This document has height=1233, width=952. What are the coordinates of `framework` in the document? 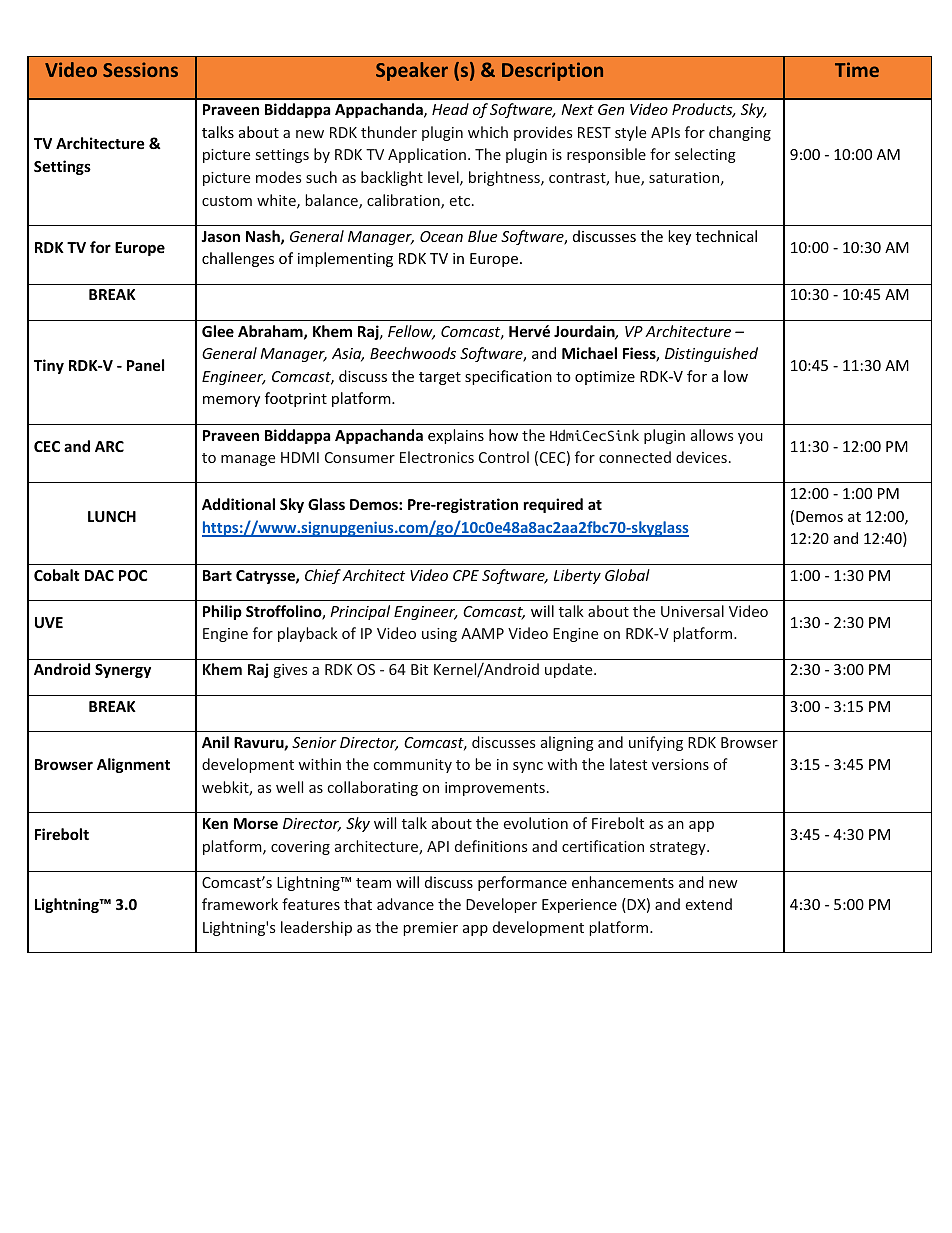 It's located at (240, 904).
